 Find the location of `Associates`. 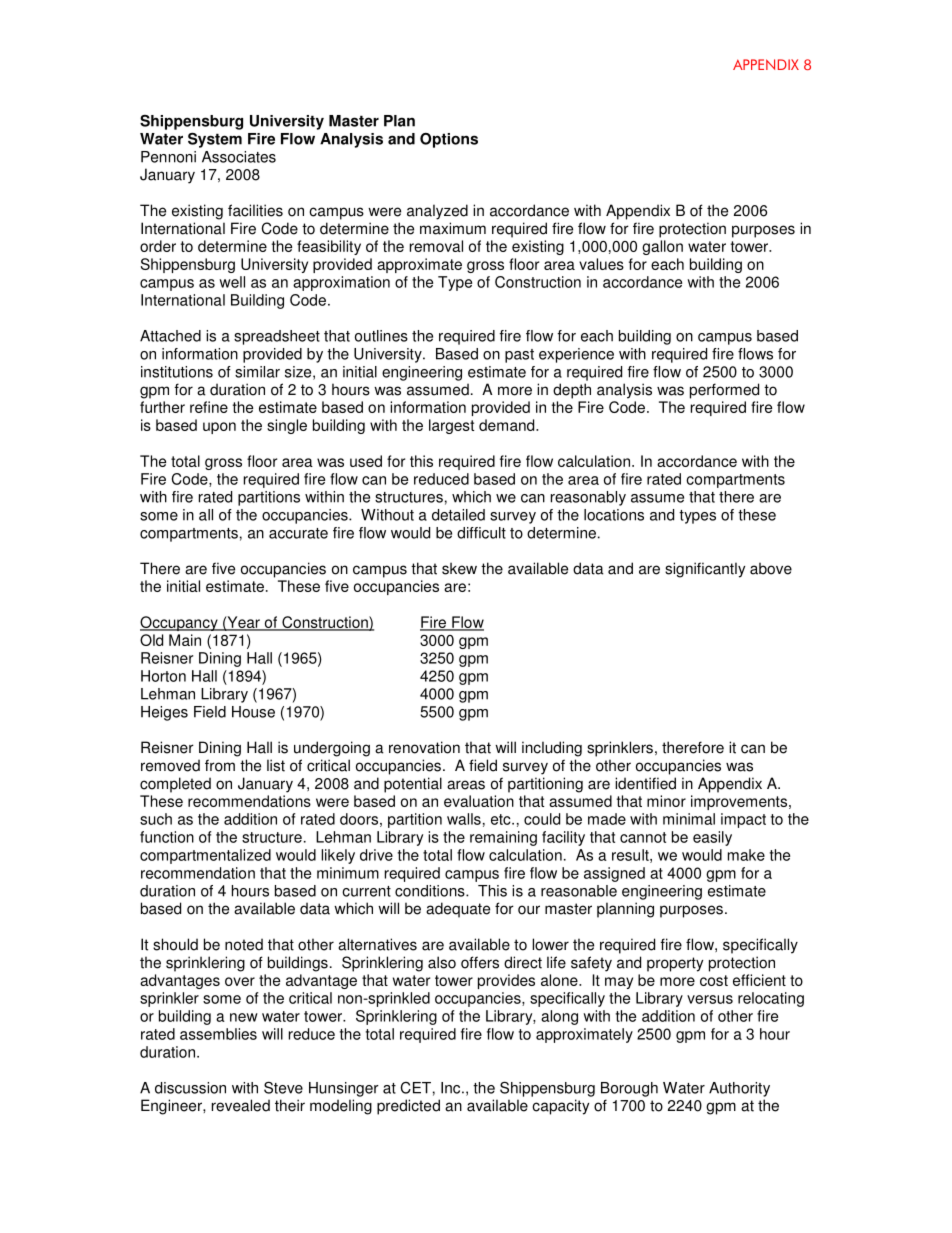

Associates is located at coordinates (239, 157).
